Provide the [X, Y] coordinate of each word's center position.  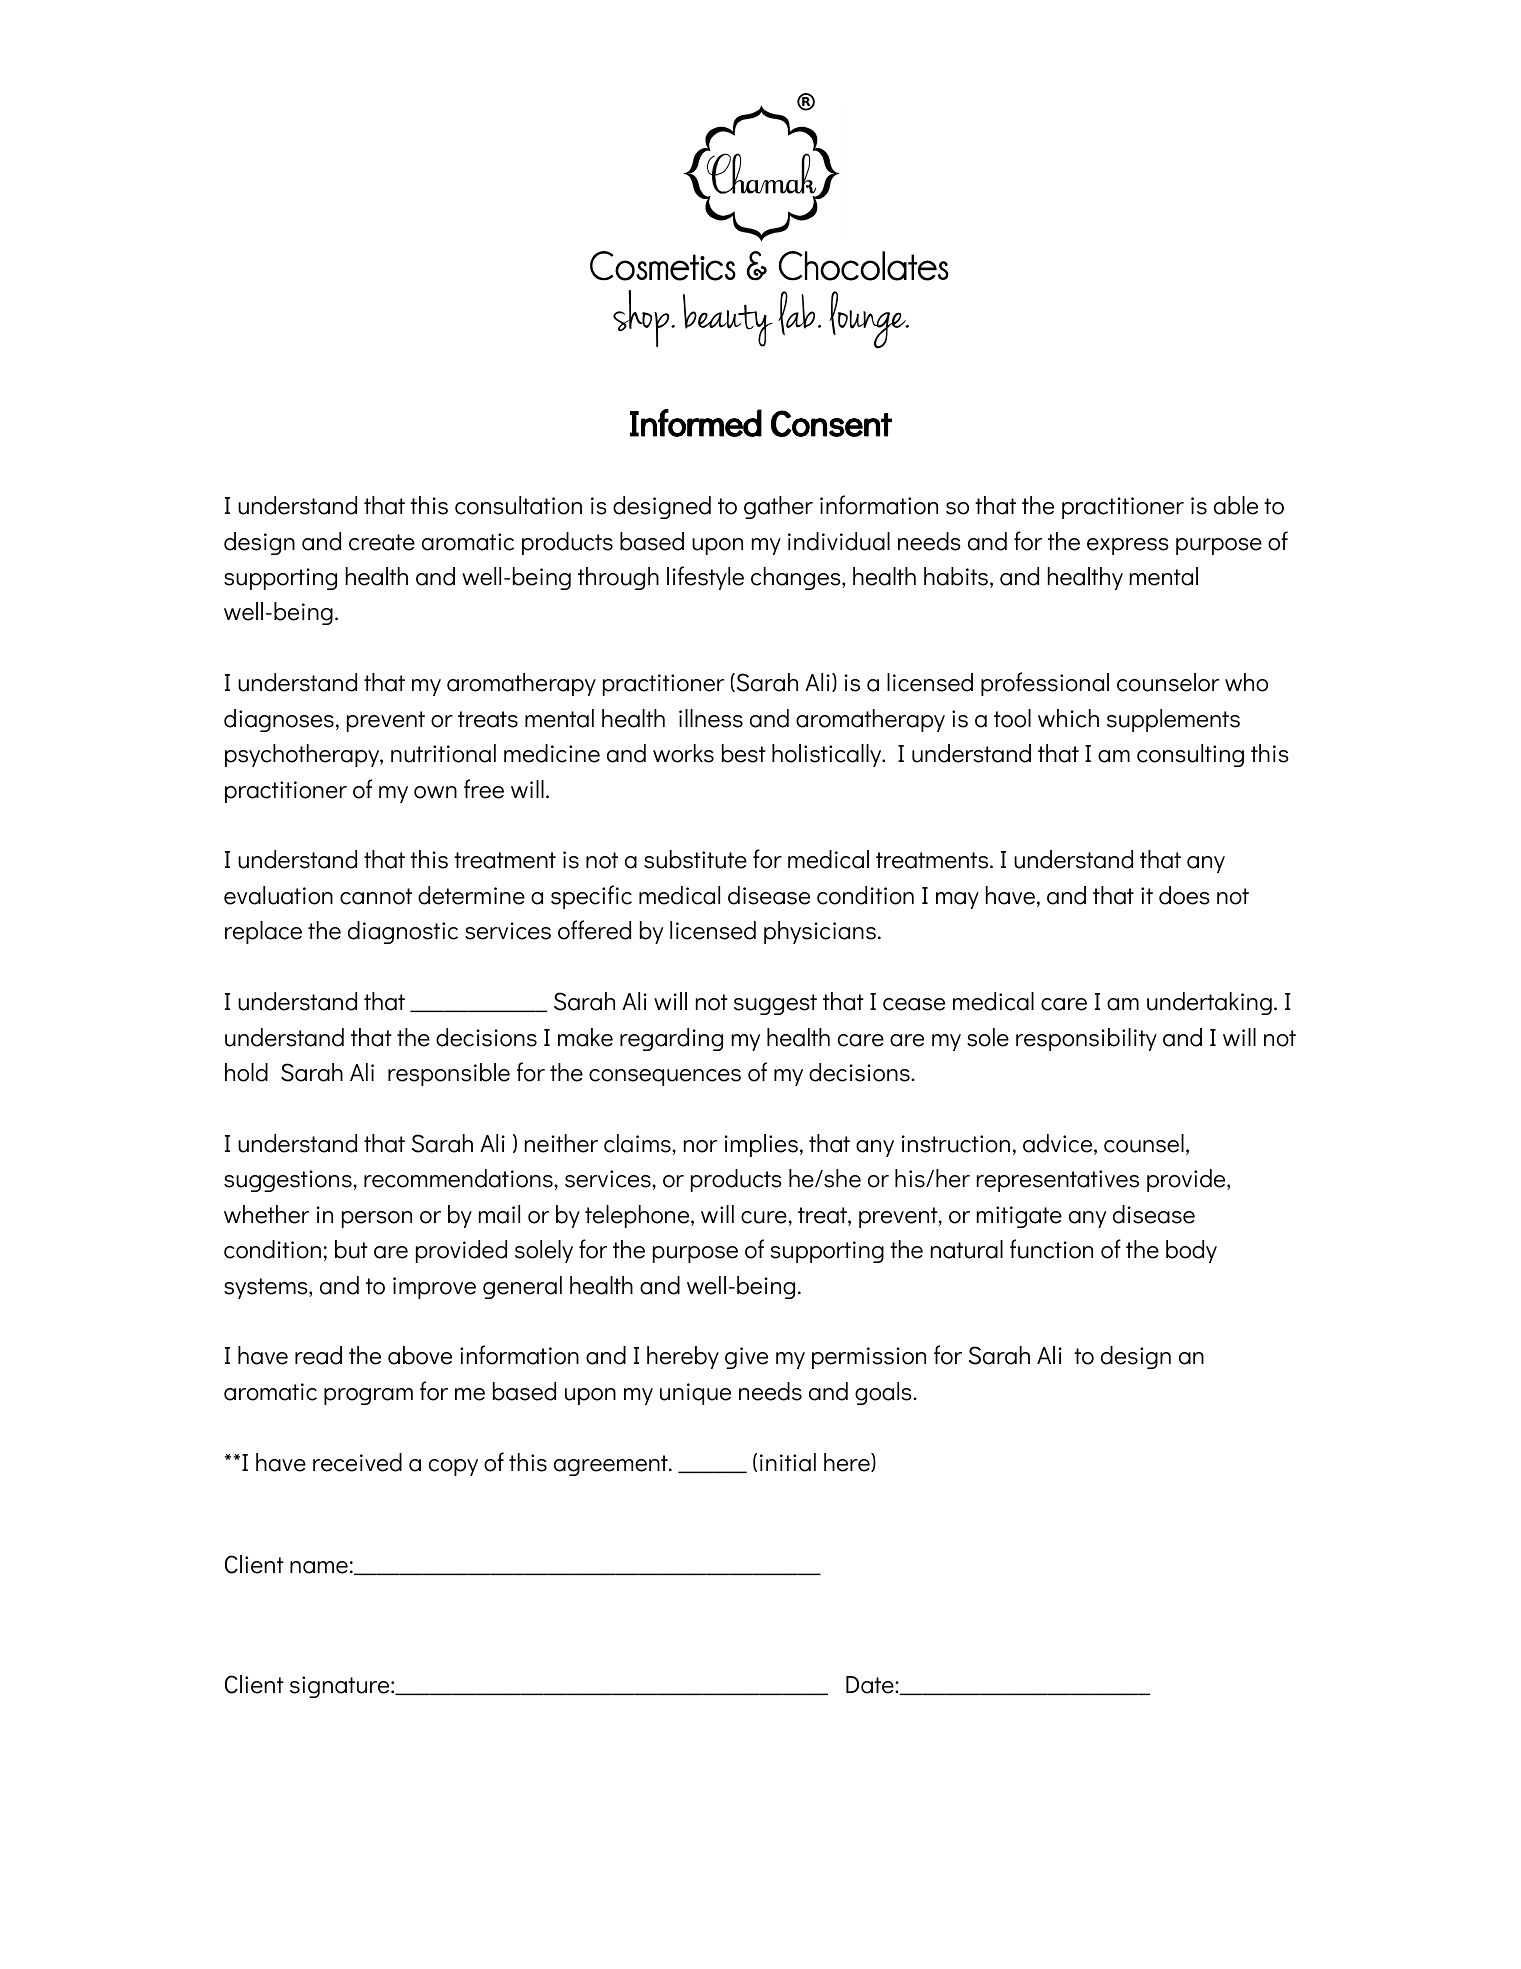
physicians [820, 932]
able [1236, 505]
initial [788, 1462]
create [382, 542]
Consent [831, 423]
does [1184, 895]
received [357, 1462]
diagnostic [403, 932]
